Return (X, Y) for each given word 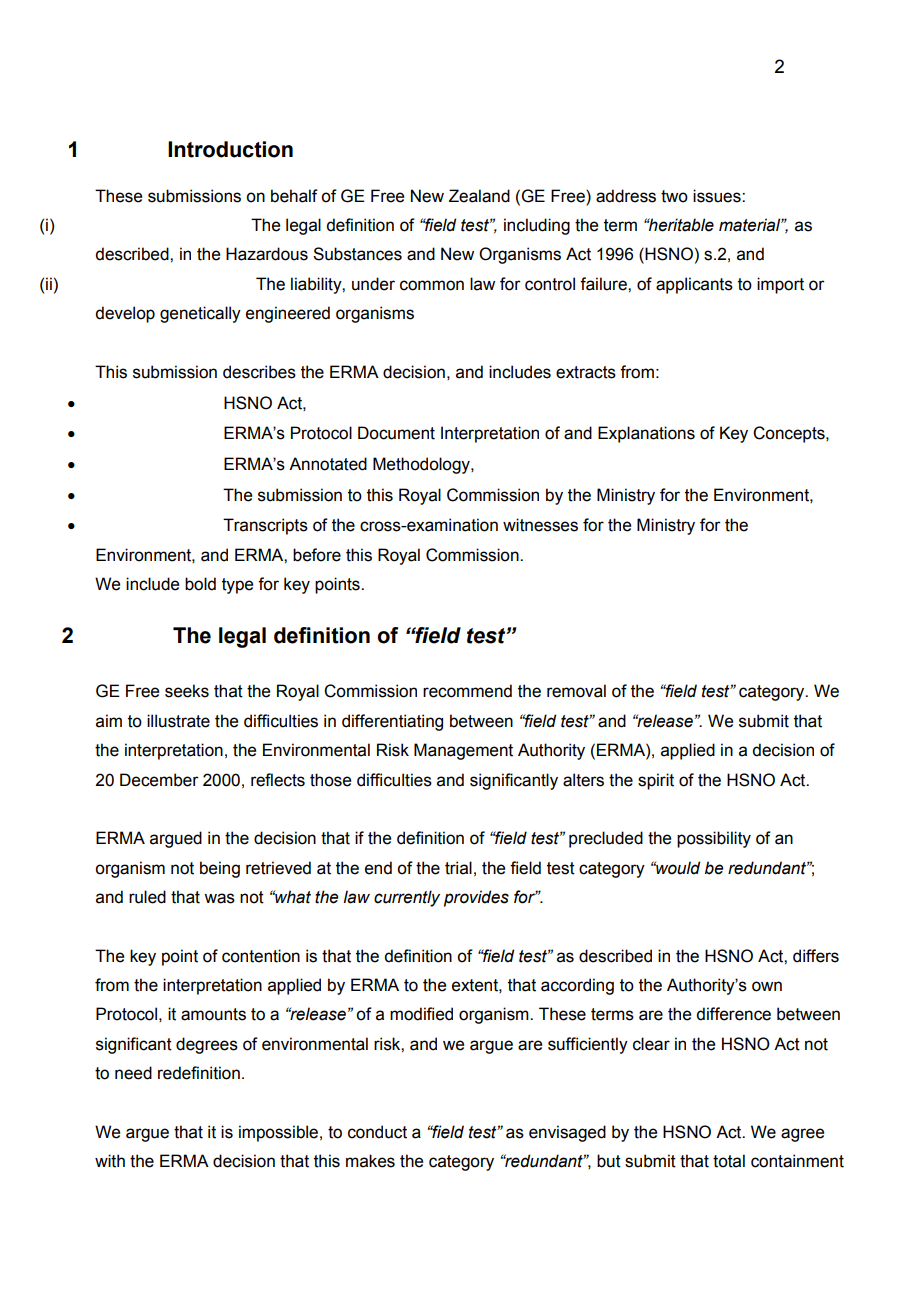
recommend (467, 691)
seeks (187, 691)
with (110, 1161)
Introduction (230, 149)
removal (576, 691)
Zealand (479, 196)
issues (718, 196)
